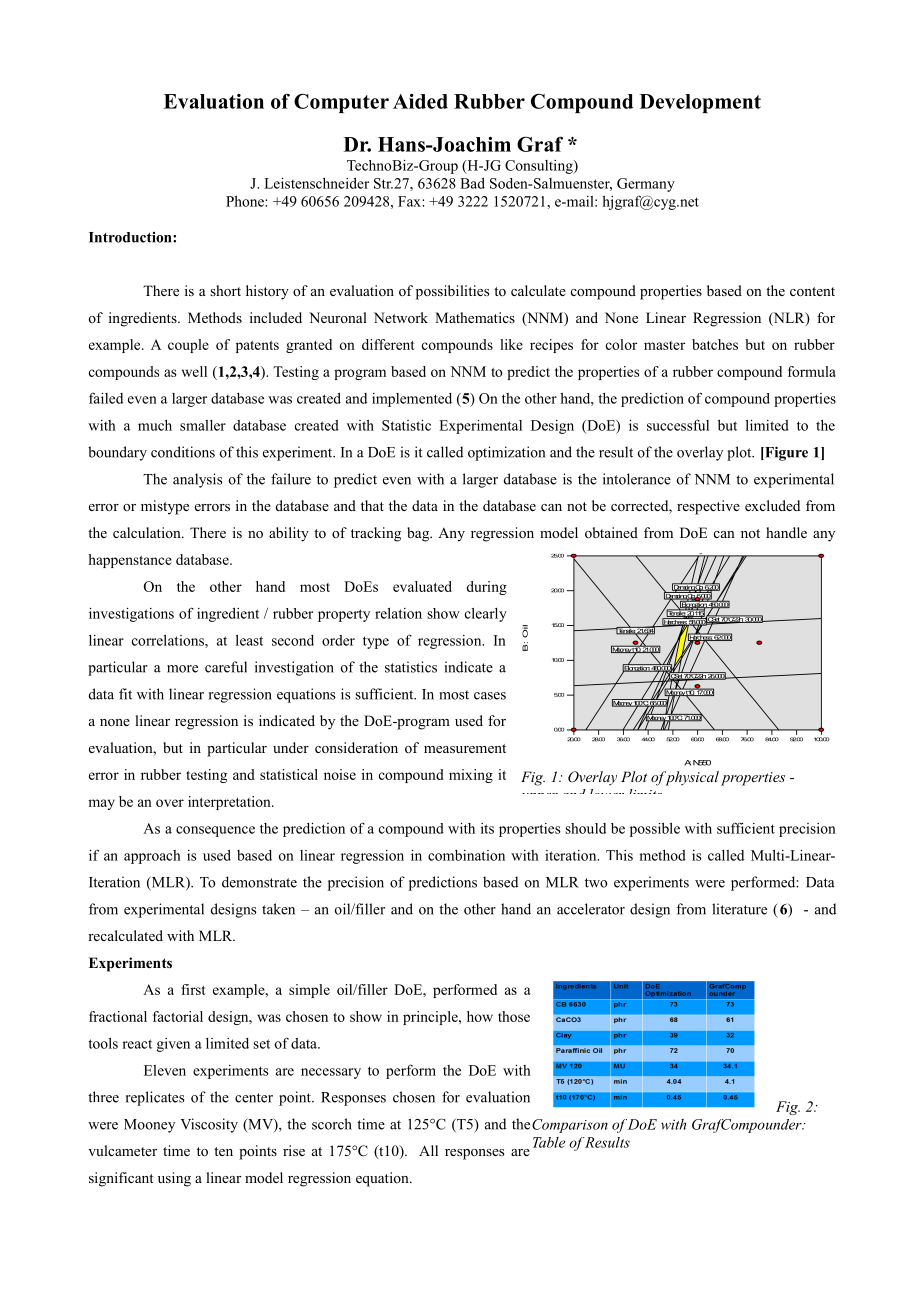 The image size is (924, 1308). What do you see at coordinates (246, 201) in the screenshot?
I see `Phone` at bounding box center [246, 201].
